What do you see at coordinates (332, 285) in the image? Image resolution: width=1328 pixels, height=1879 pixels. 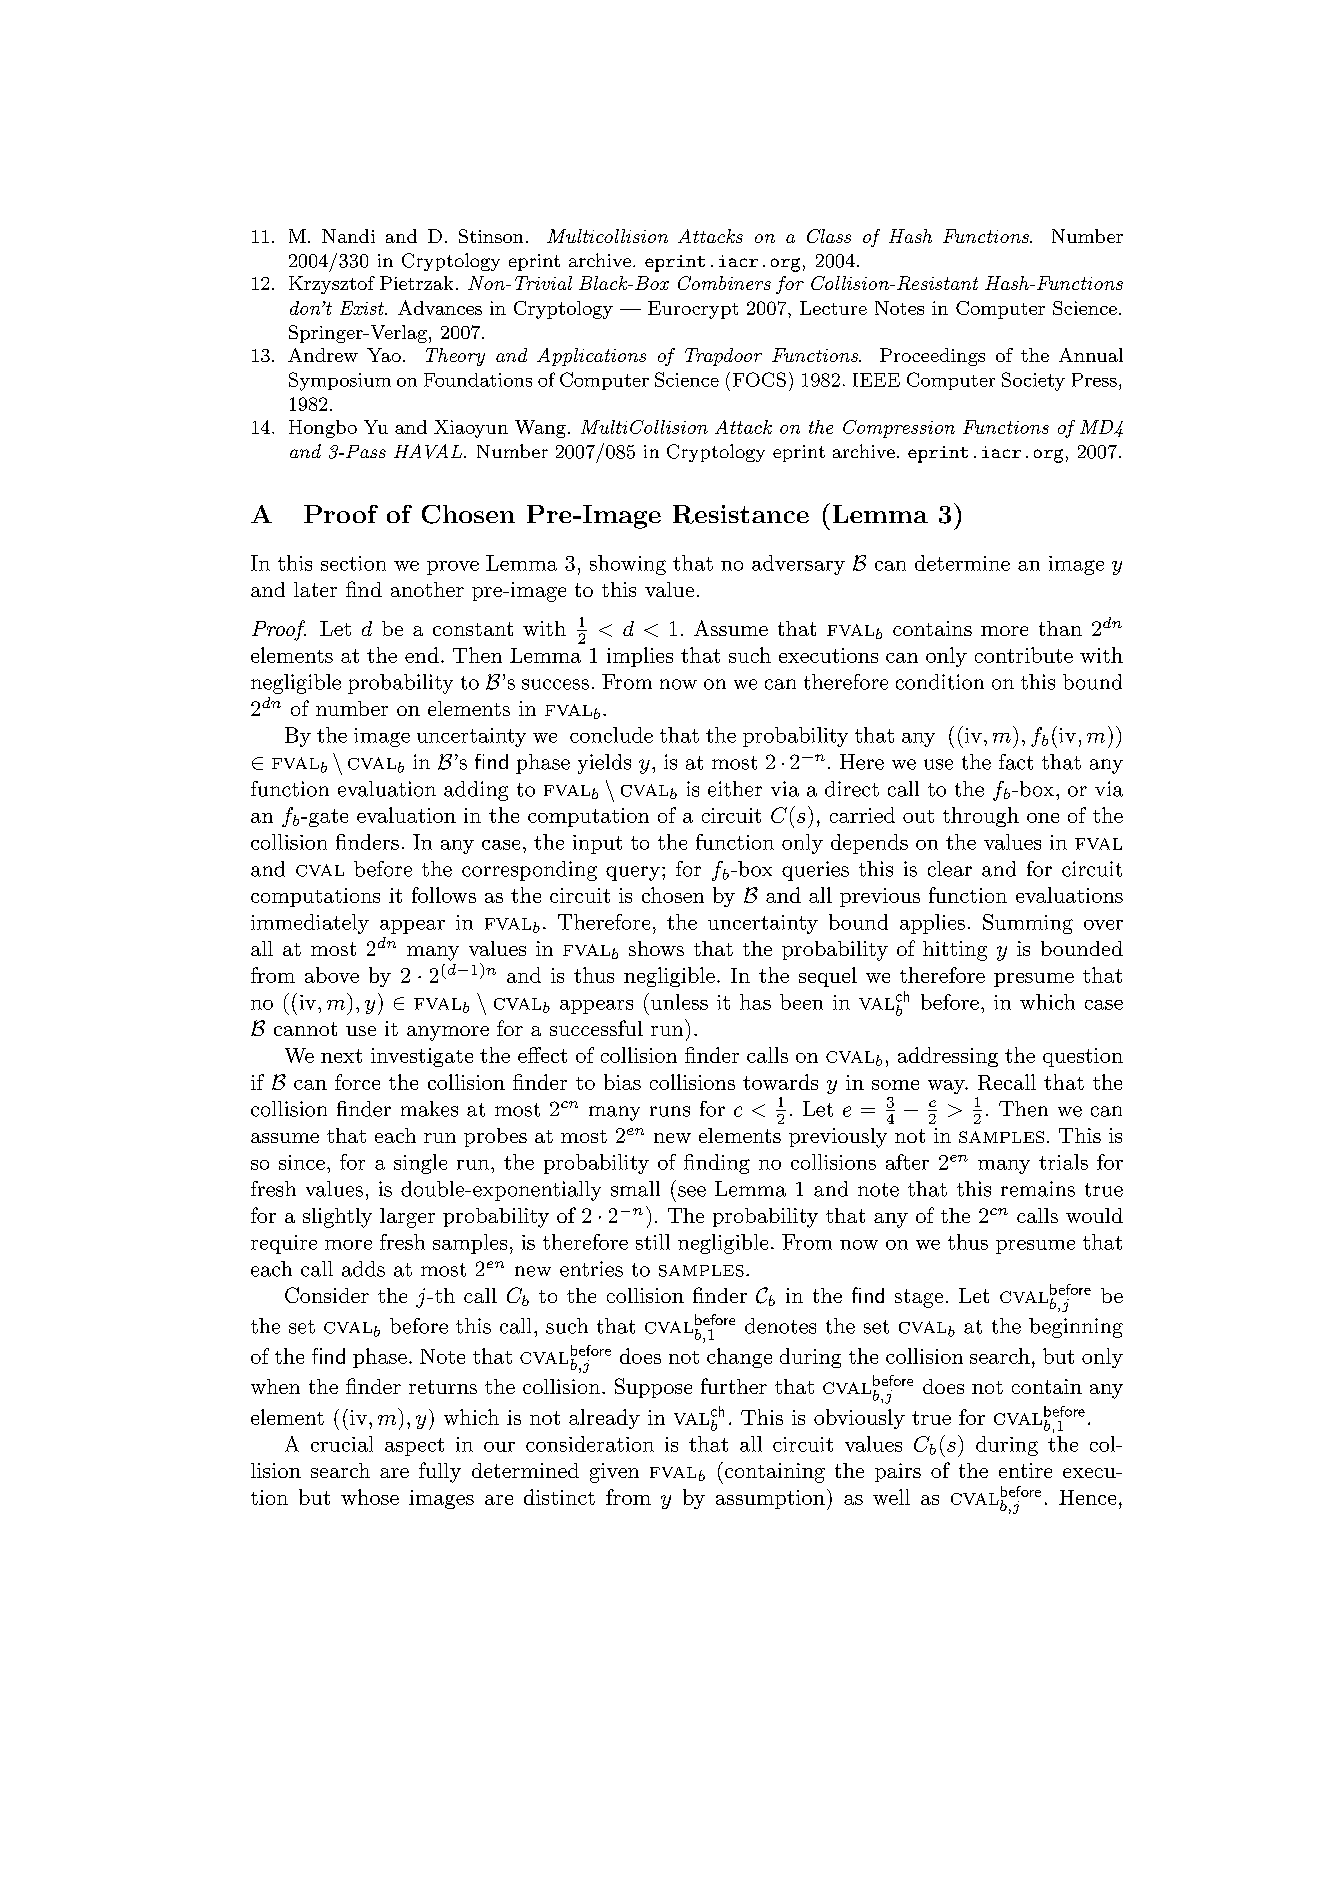 I see `Krzysztof` at bounding box center [332, 285].
